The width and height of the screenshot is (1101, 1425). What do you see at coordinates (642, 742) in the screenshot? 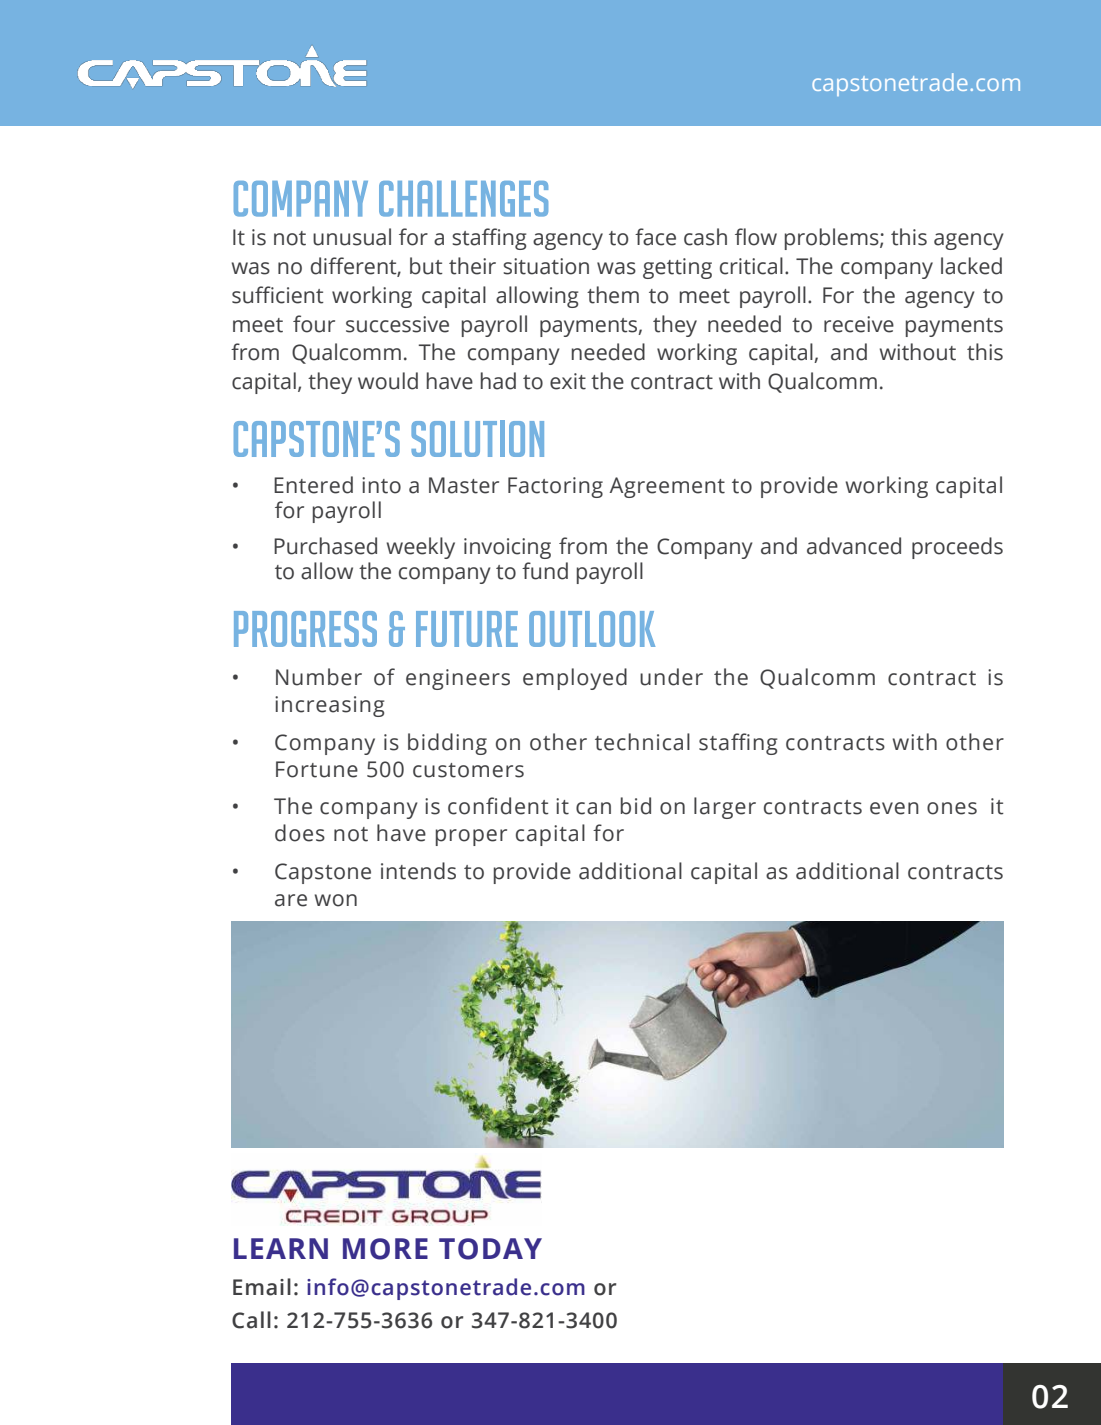
I see `technical` at bounding box center [642, 742].
